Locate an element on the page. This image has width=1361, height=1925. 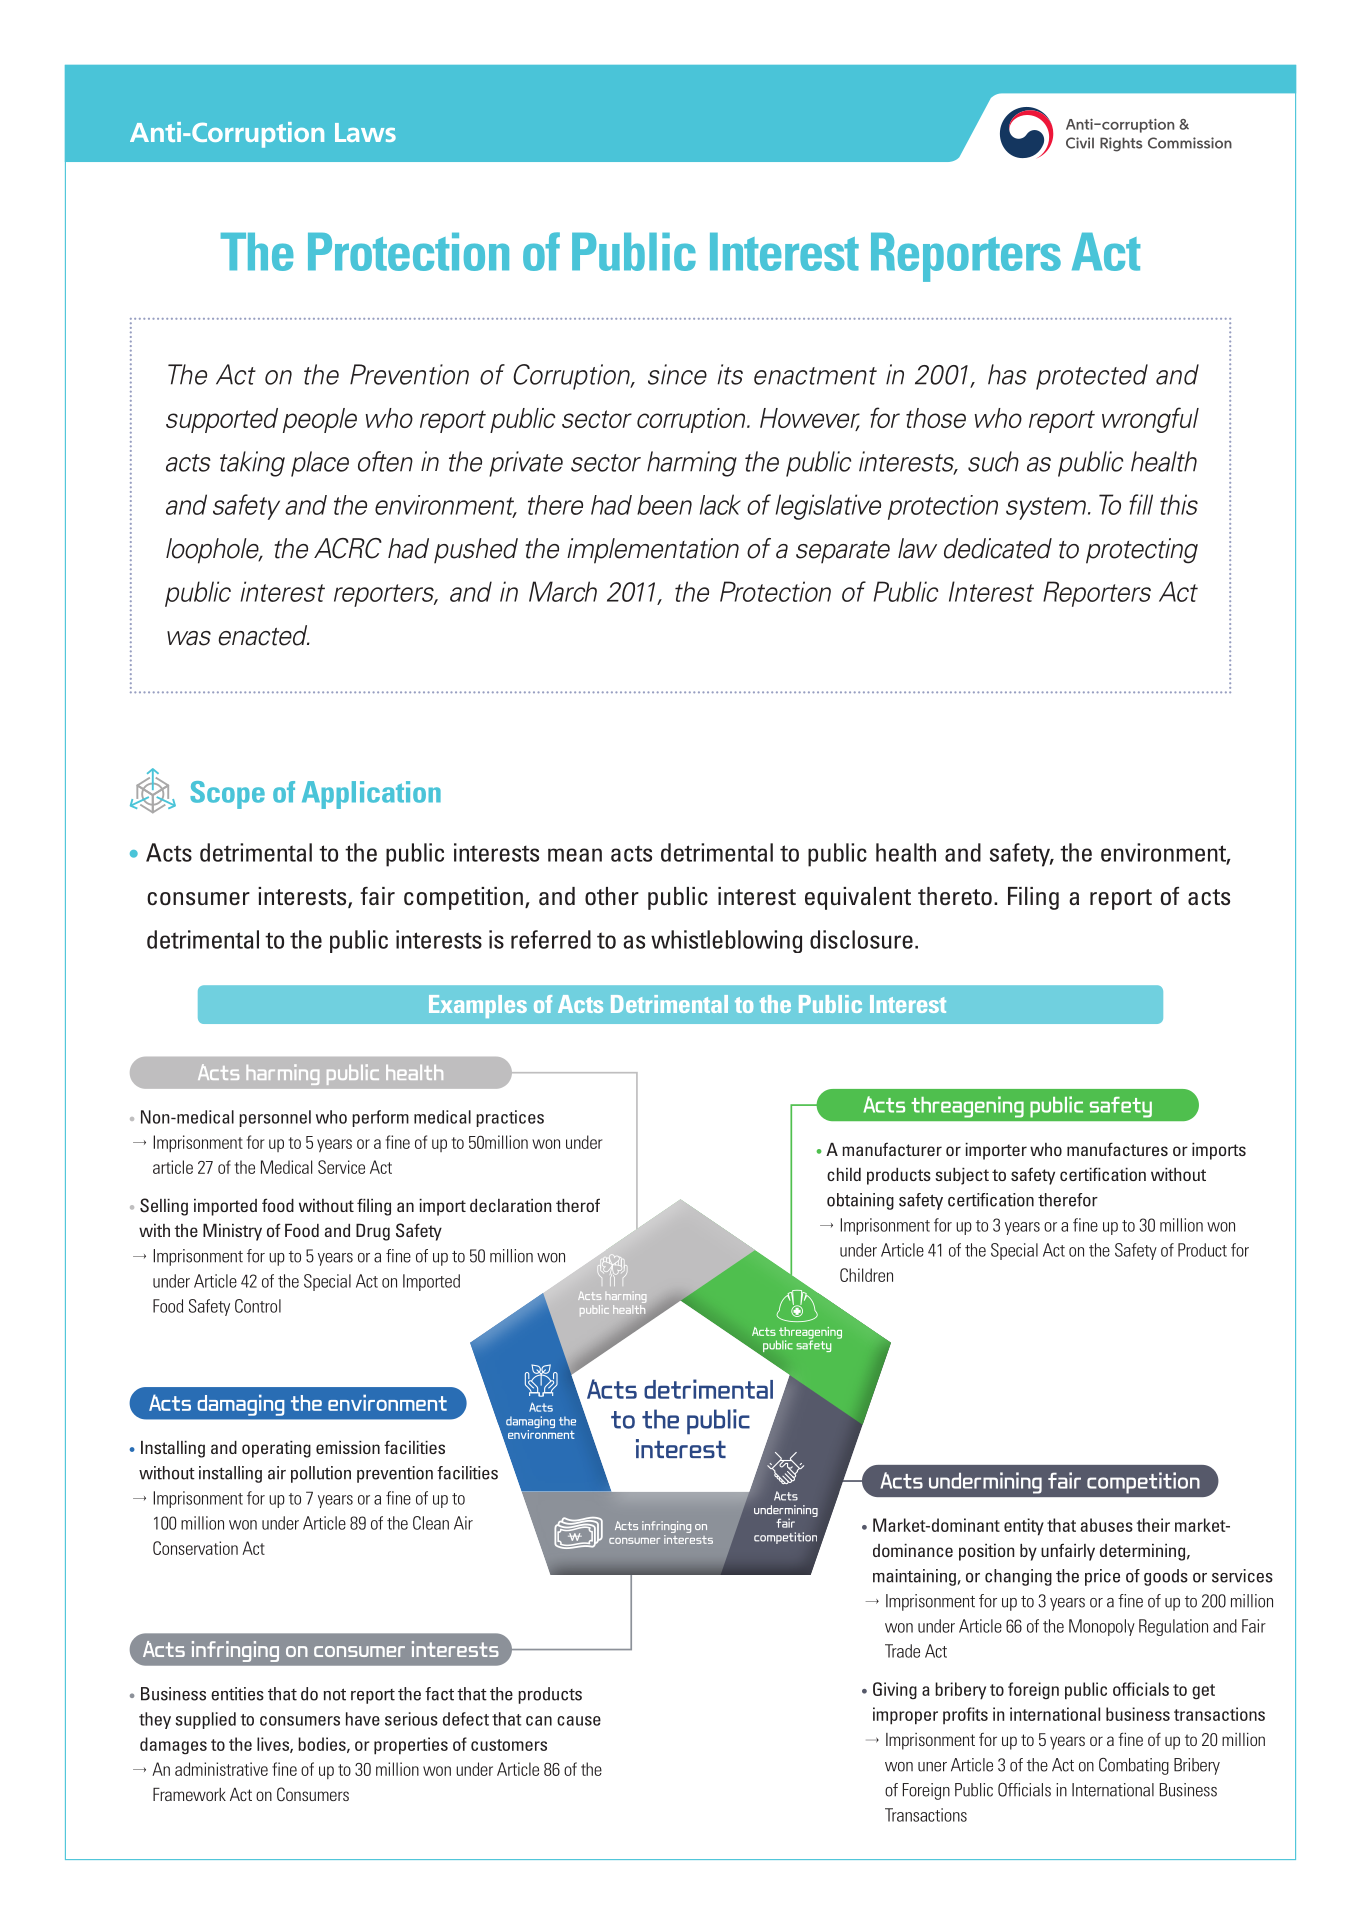
Laws is located at coordinates (365, 132).
